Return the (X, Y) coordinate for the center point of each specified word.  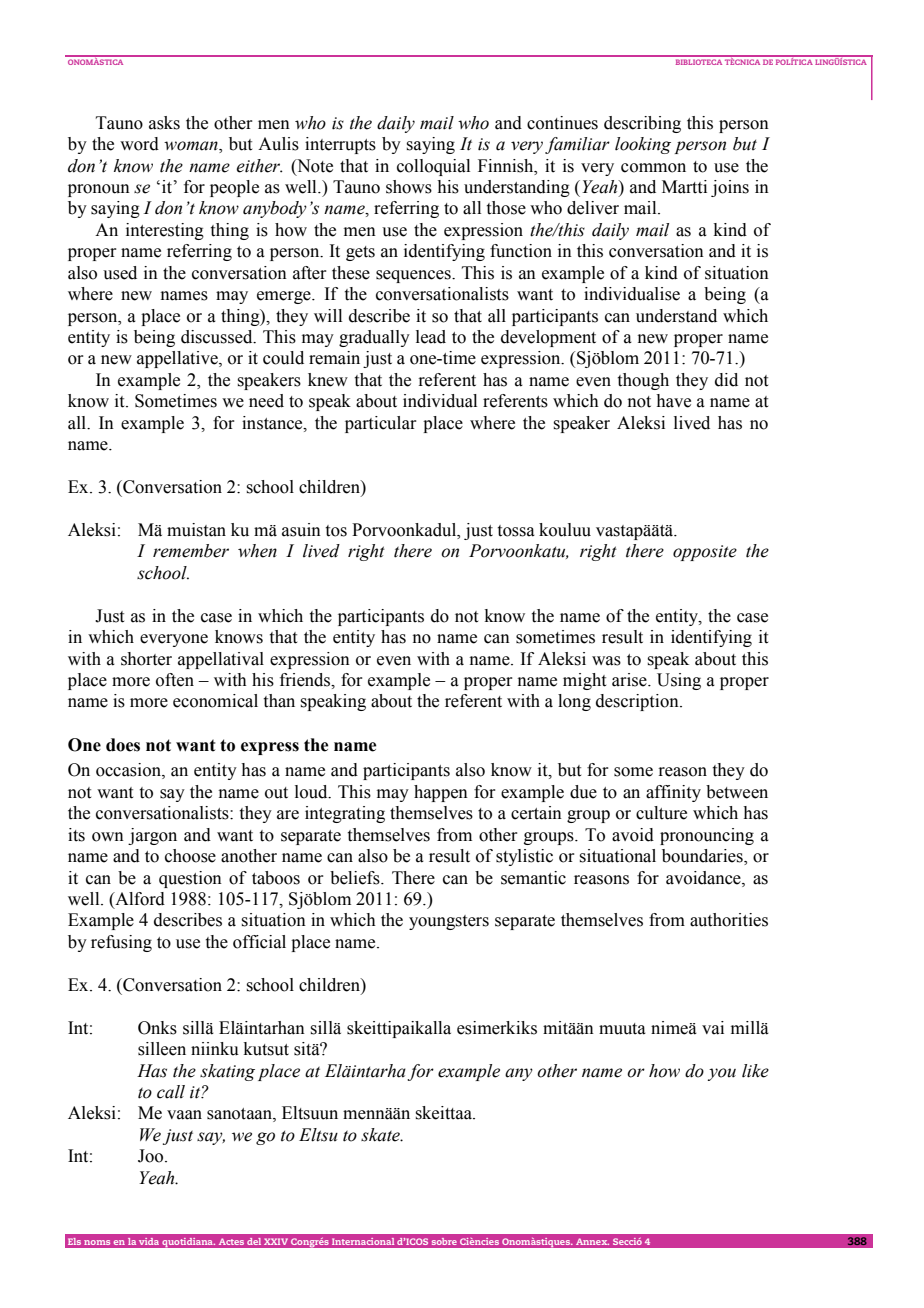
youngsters (449, 922)
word (139, 144)
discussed (218, 337)
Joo (152, 1156)
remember (191, 551)
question (190, 879)
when (257, 551)
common (653, 168)
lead (431, 337)
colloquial (433, 167)
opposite (705, 553)
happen (441, 793)
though (643, 381)
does (123, 745)
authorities (729, 920)
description (638, 702)
